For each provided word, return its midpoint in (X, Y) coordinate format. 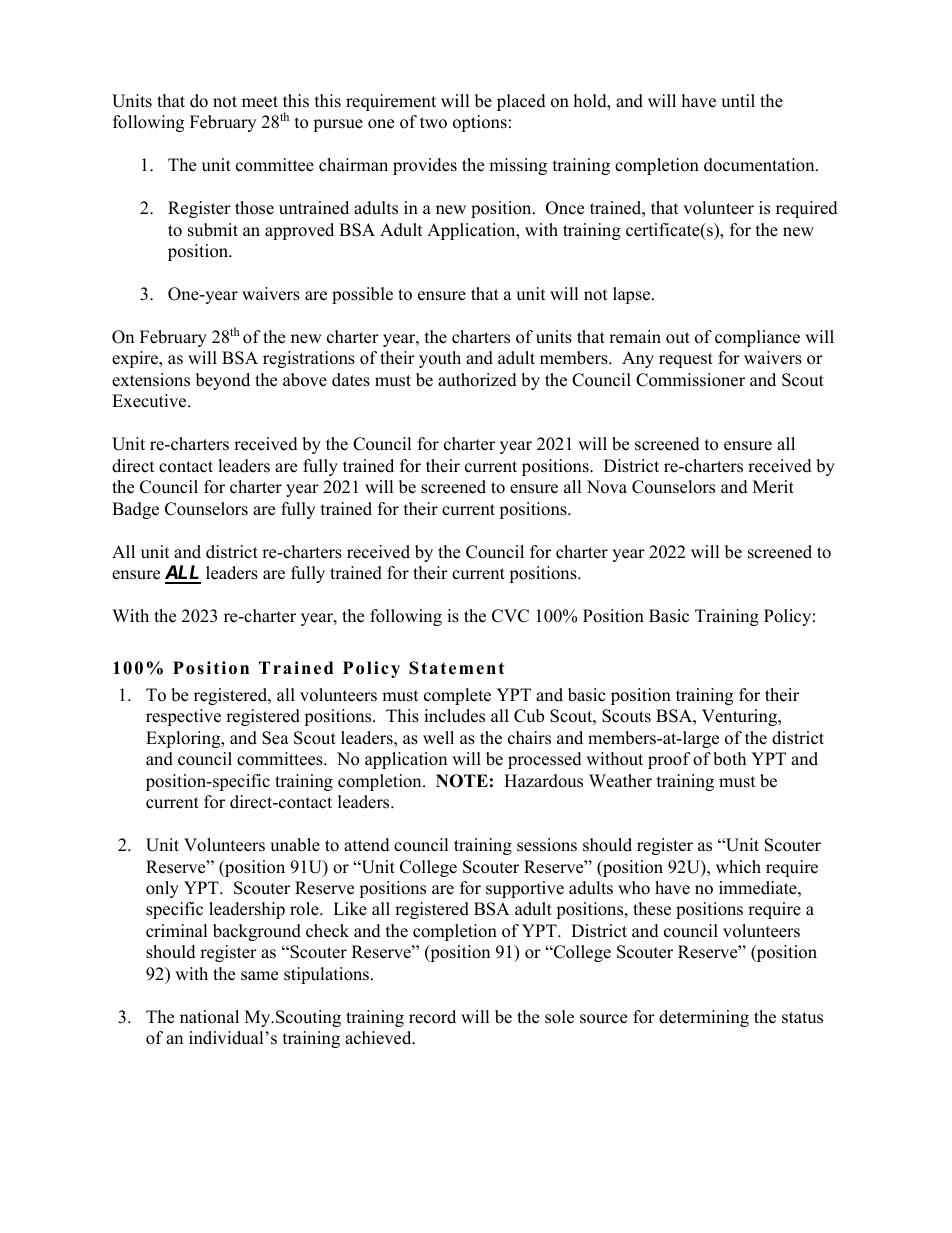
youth (440, 359)
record (432, 1017)
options (480, 123)
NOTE (462, 781)
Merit (773, 487)
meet (260, 102)
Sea (275, 738)
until (738, 101)
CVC (510, 616)
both (729, 759)
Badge (135, 510)
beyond (223, 381)
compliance (757, 338)
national (209, 1017)
